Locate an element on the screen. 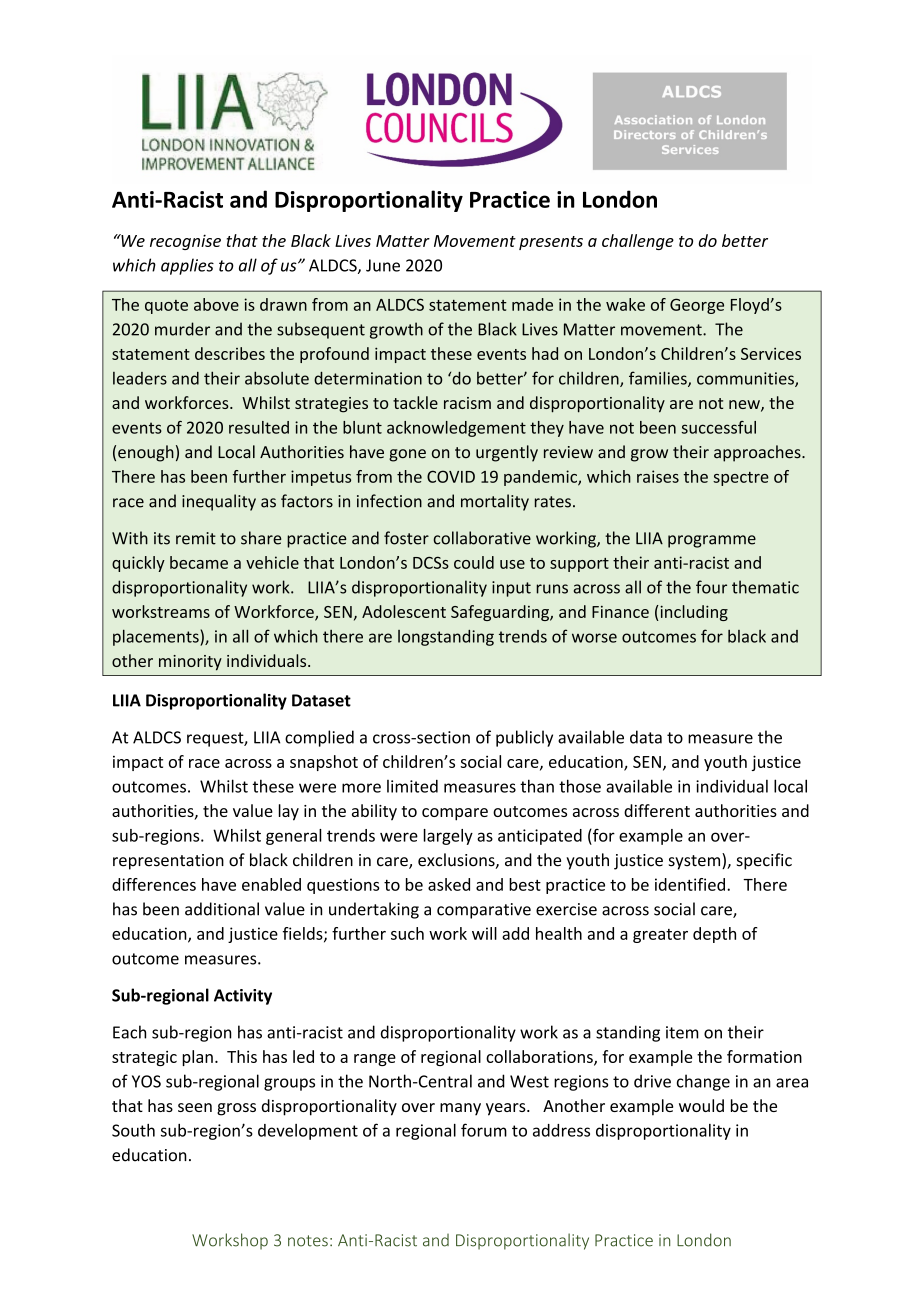 Image resolution: width=924 pixels, height=1308 pixels. inequality is located at coordinates (219, 502).
